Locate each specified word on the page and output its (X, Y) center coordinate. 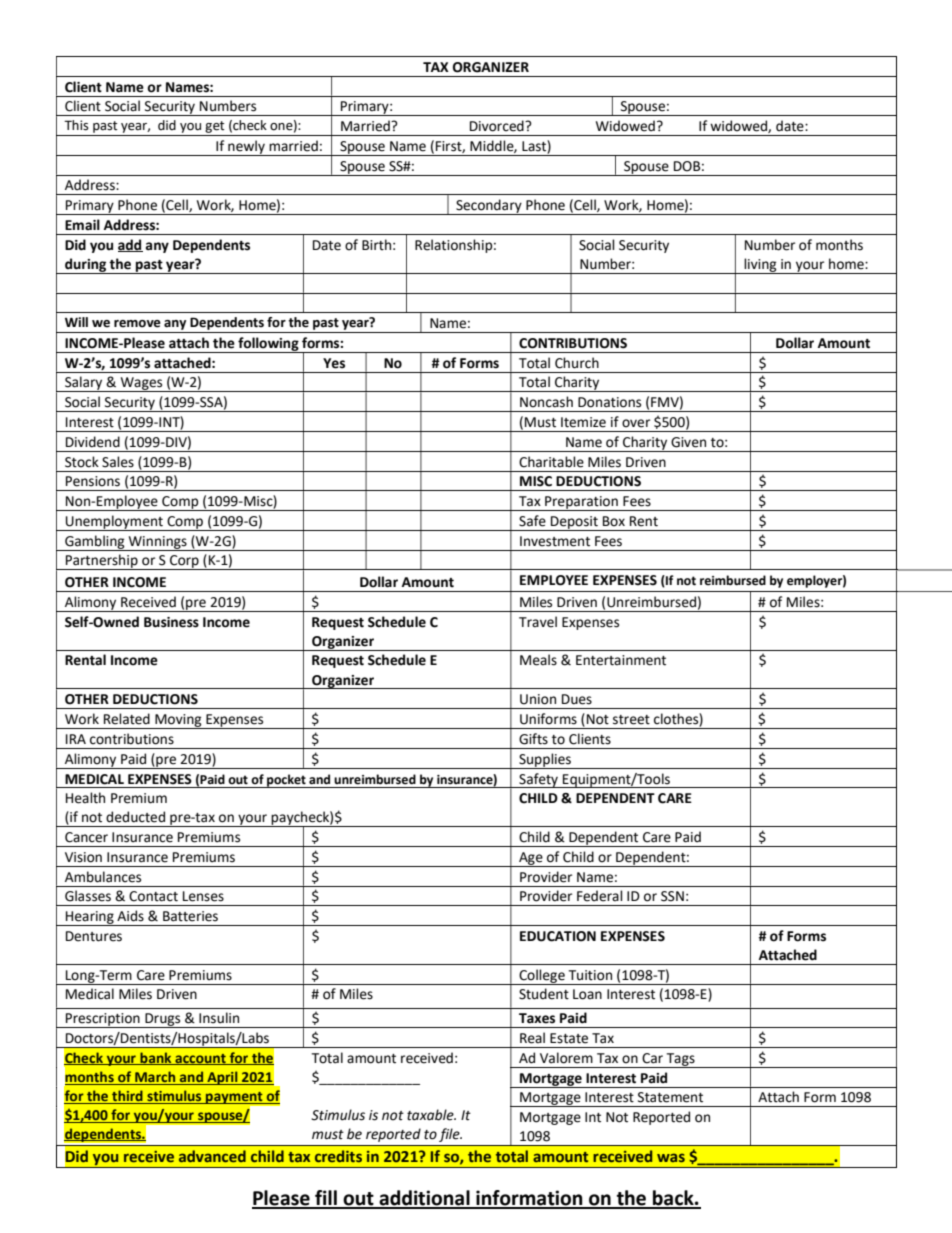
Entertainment (621, 660)
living (760, 266)
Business (171, 622)
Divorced (498, 126)
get (215, 127)
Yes (334, 363)
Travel (538, 622)
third (127, 1097)
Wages (141, 384)
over (636, 423)
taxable (431, 1115)
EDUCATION (558, 936)
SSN (672, 896)
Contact (153, 896)
